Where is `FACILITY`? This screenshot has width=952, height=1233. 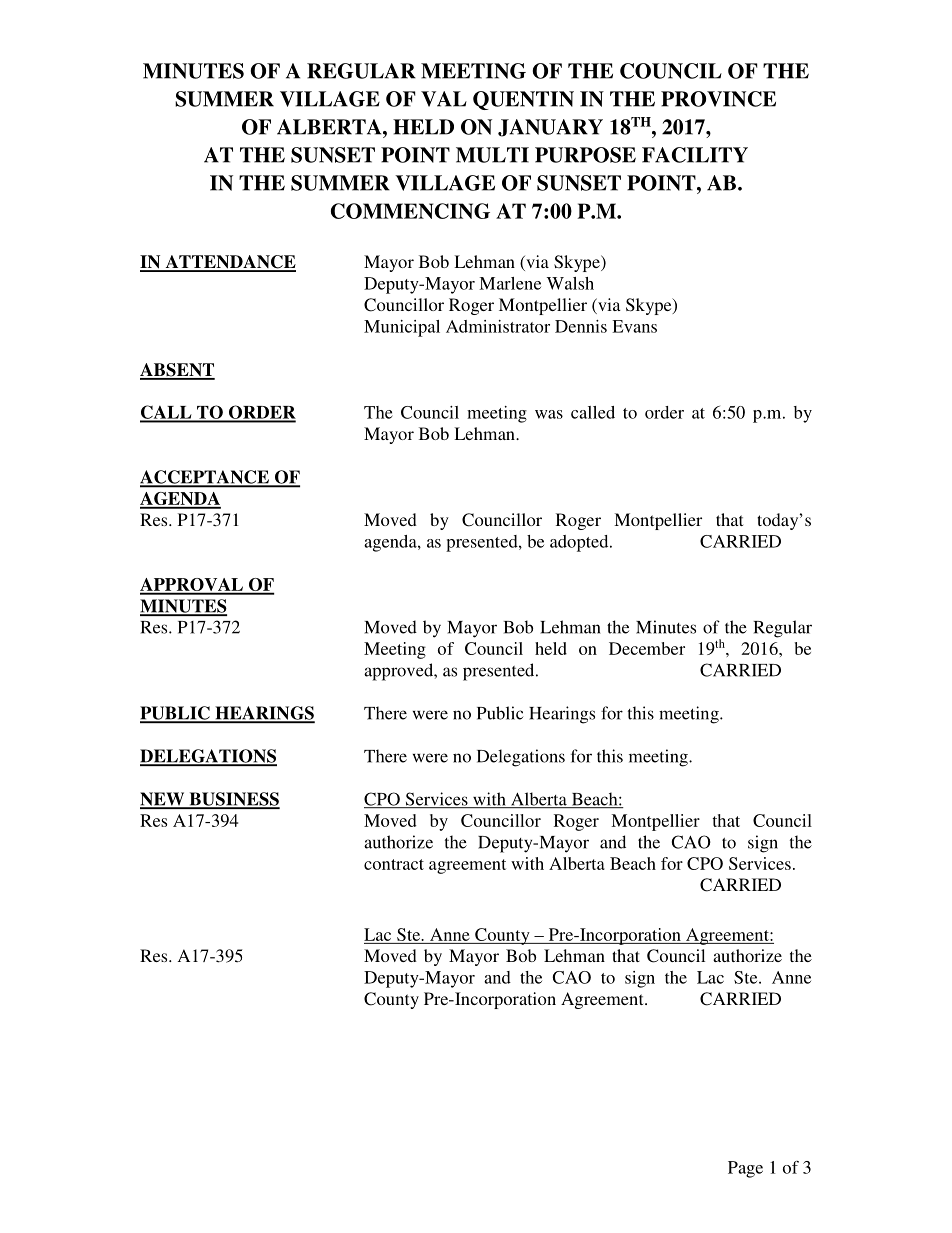 FACILITY is located at coordinates (695, 155).
